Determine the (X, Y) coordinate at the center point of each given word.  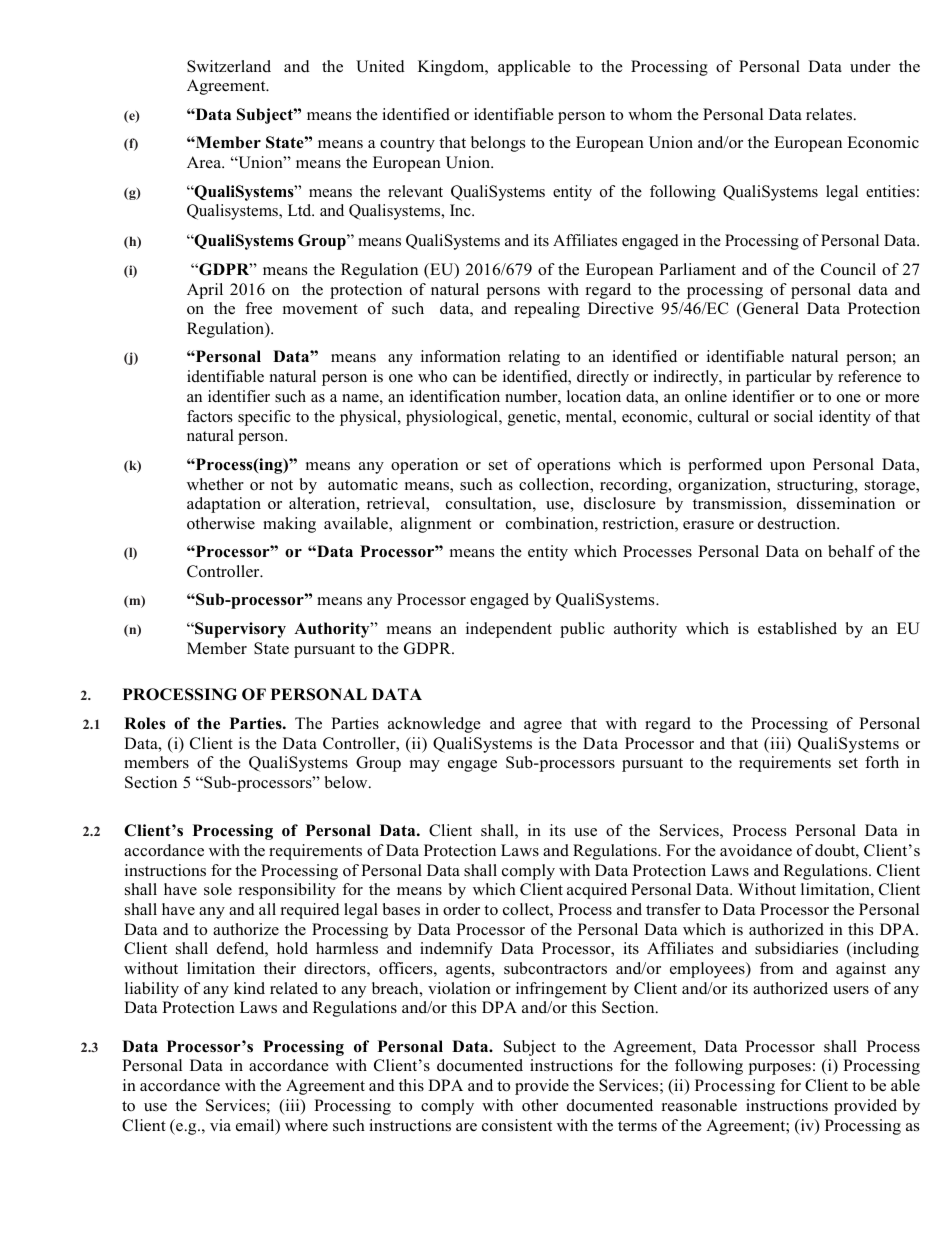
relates (830, 114)
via (220, 1125)
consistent (517, 1125)
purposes (779, 1069)
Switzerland (229, 66)
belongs (498, 144)
